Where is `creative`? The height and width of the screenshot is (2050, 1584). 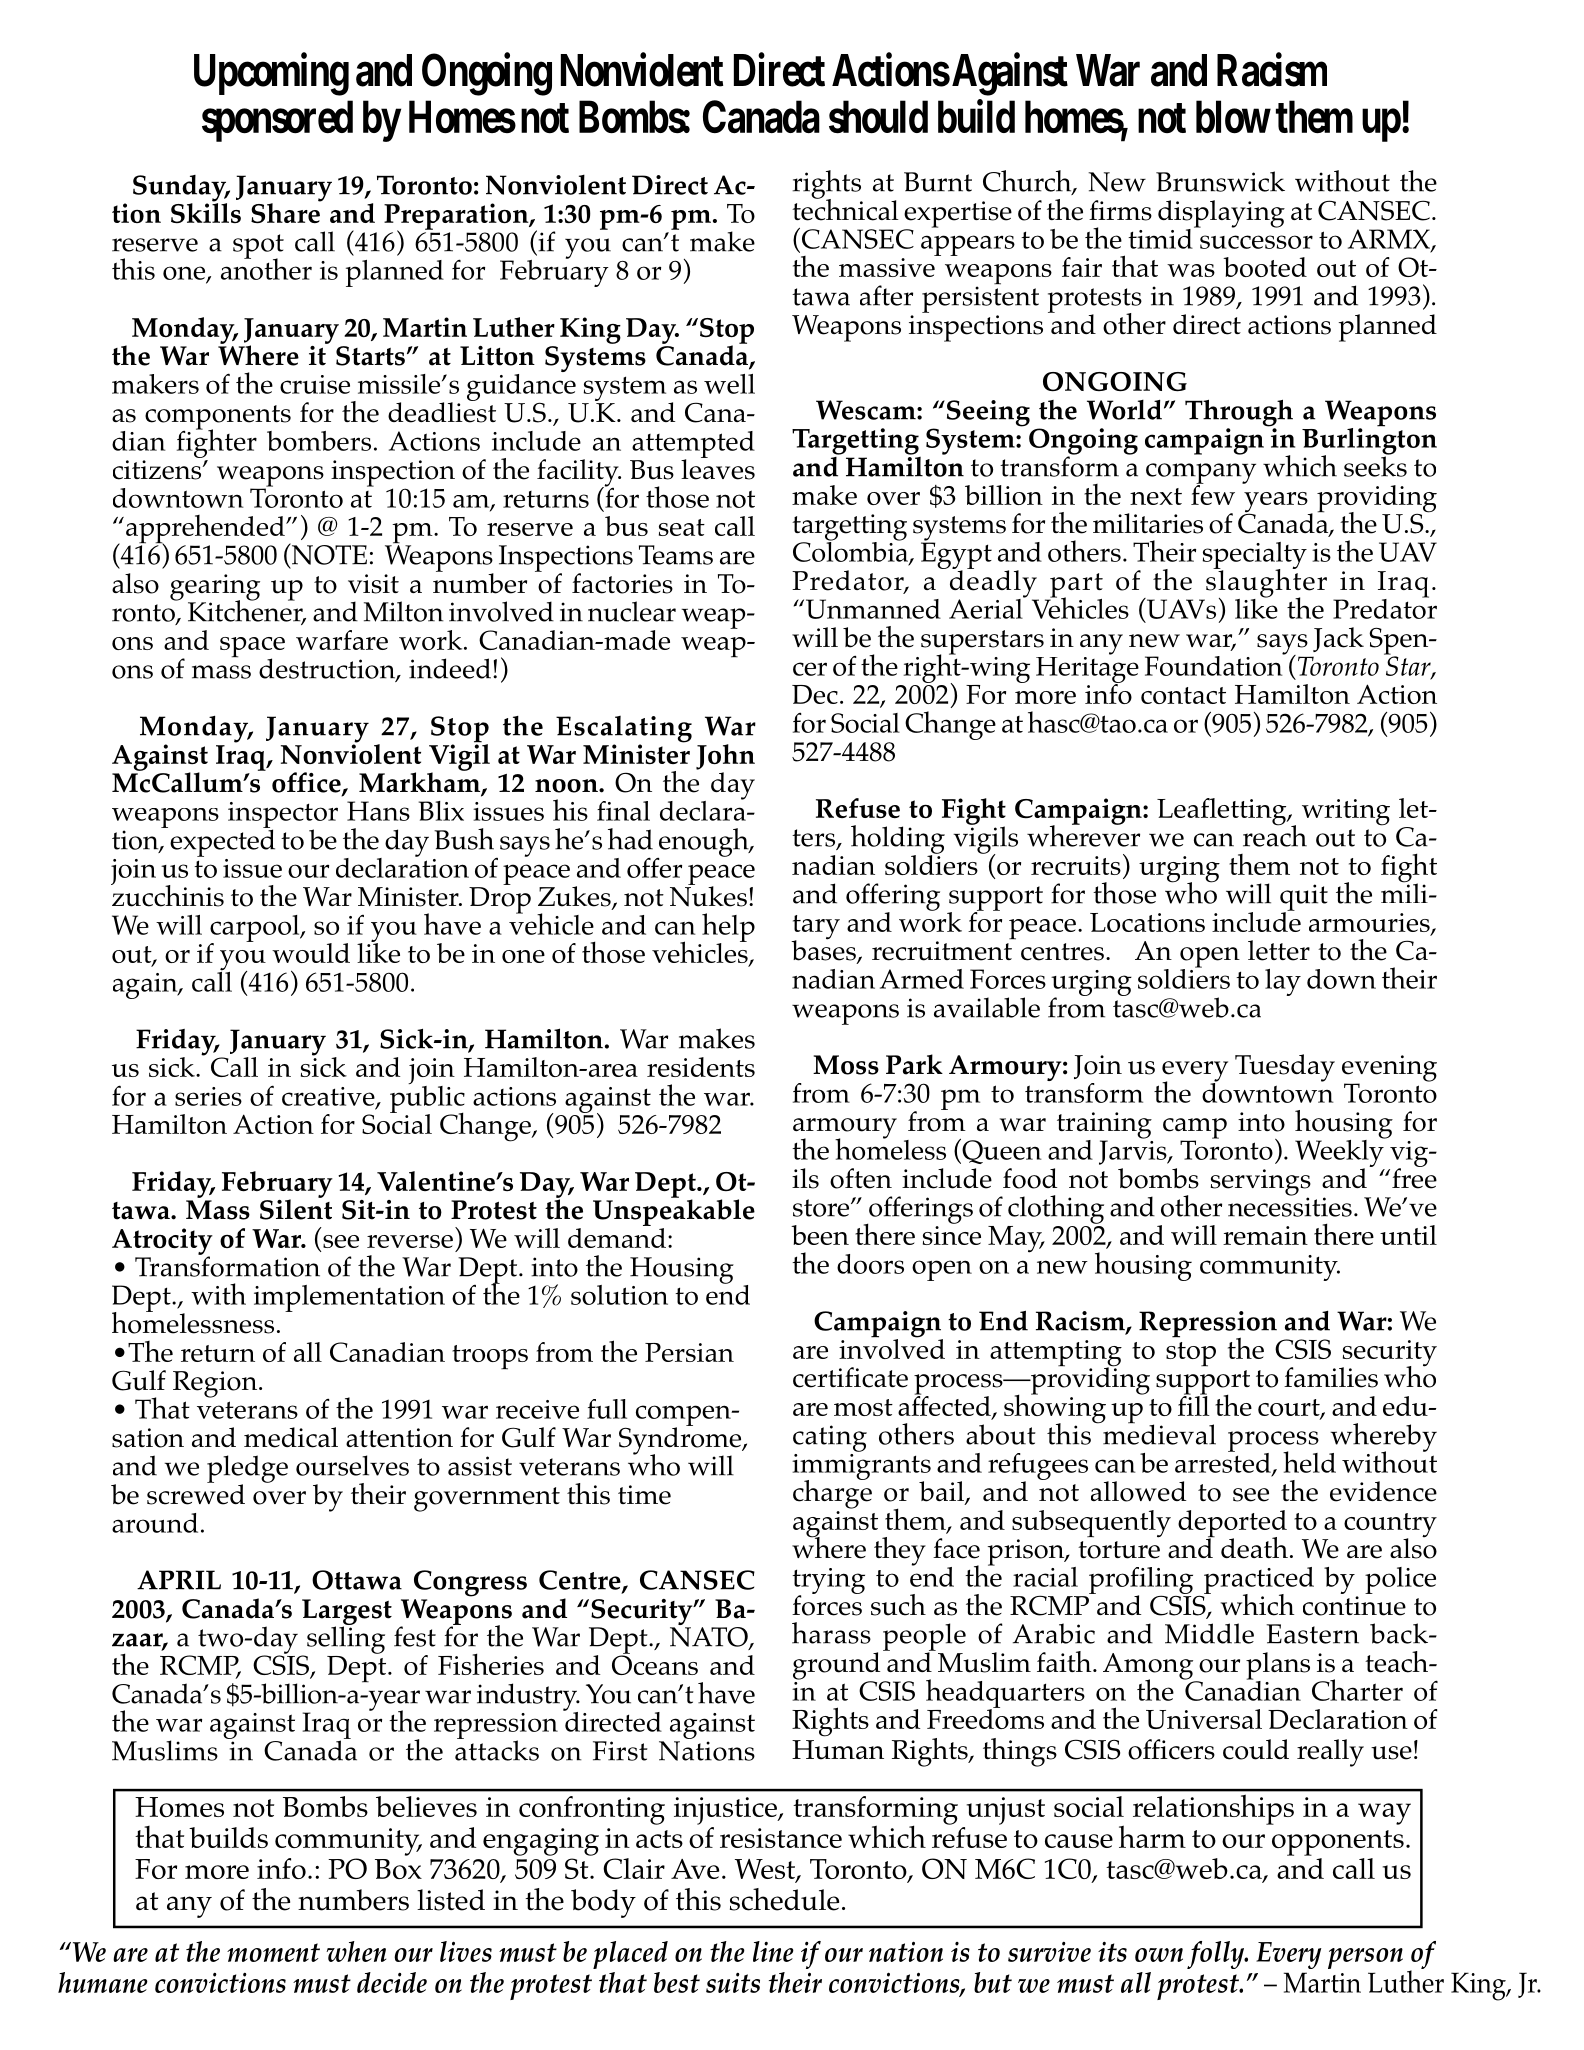 creative is located at coordinates (329, 1097).
